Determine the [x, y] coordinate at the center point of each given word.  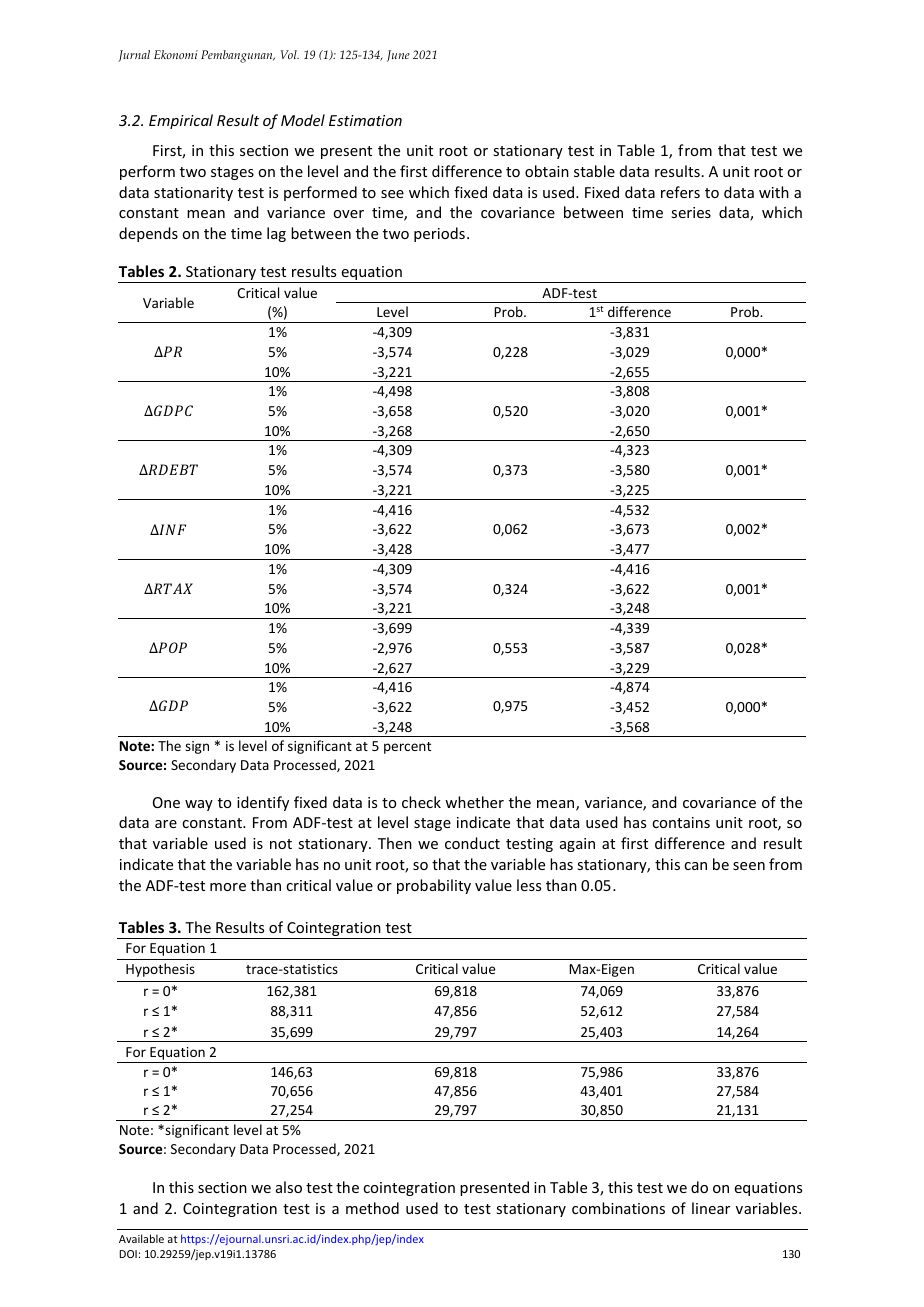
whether [474, 802]
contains [681, 822]
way [199, 805]
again [577, 845]
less [529, 885]
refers [680, 192]
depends [148, 234]
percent [407, 748]
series [691, 212]
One [166, 802]
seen [749, 866]
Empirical [181, 121]
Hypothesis [160, 970]
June [398, 56]
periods [439, 234]
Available [141, 1238]
